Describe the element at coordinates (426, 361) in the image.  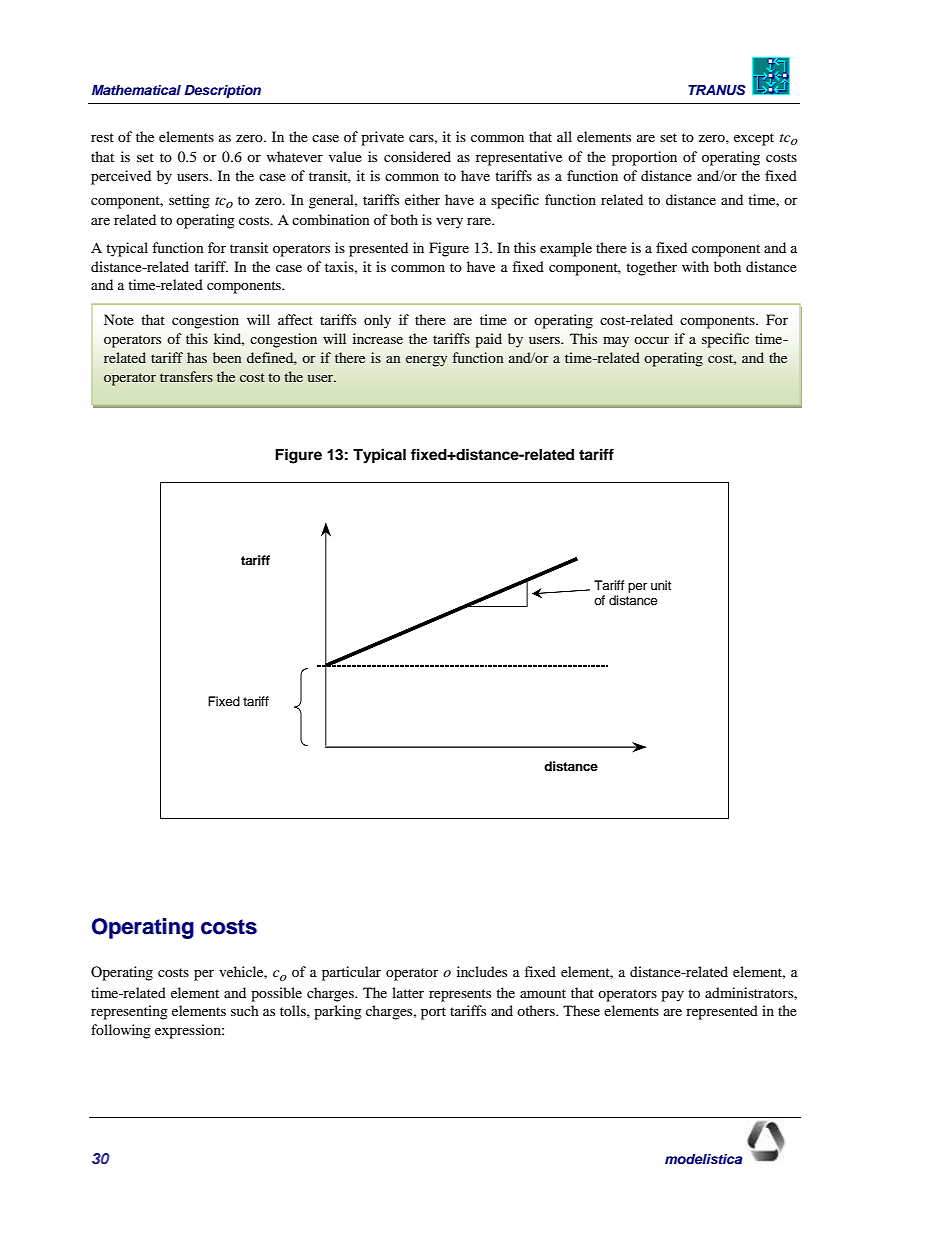
I see `energy` at that location.
